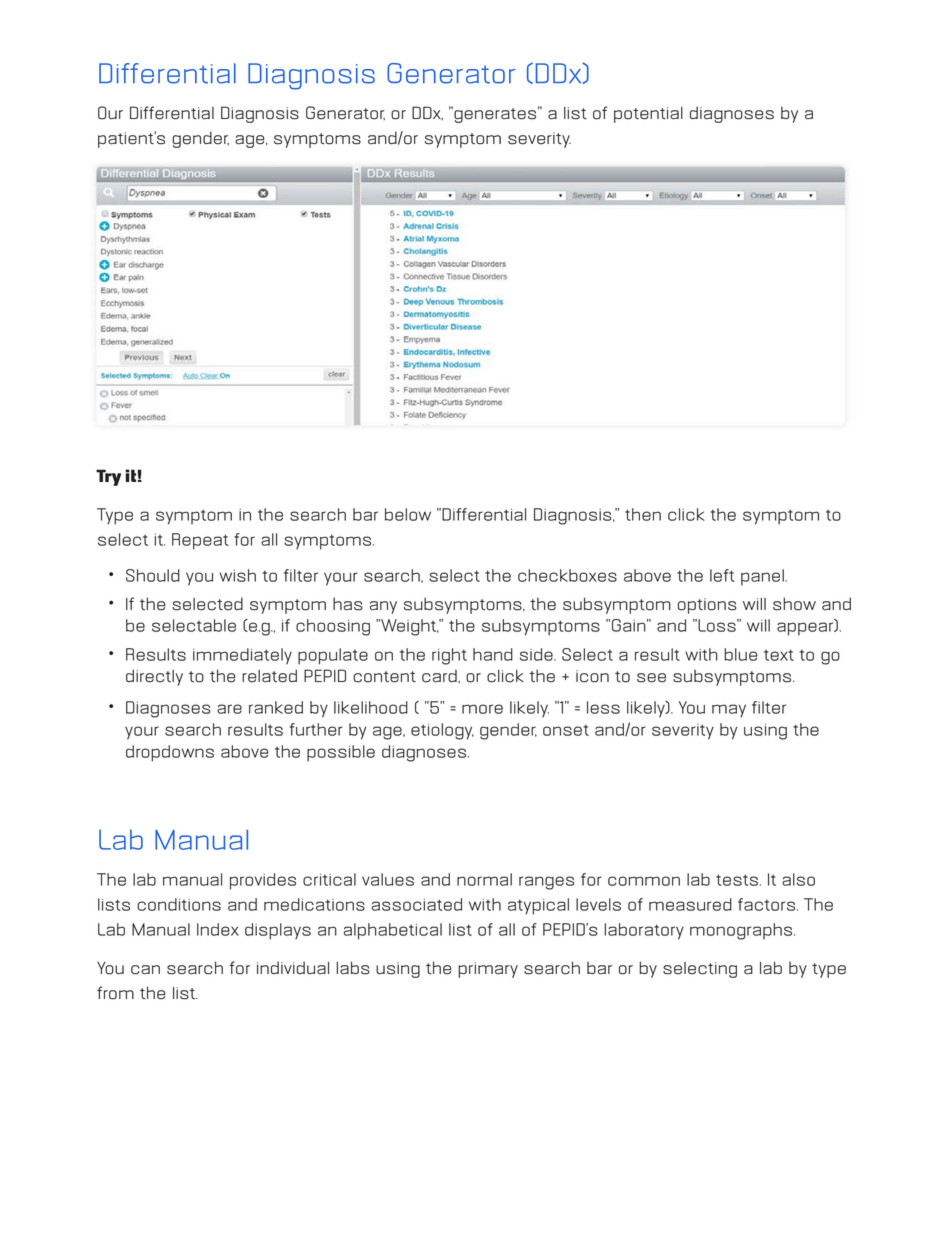 This screenshot has height=1233, width=952. I want to click on potential, so click(648, 115).
